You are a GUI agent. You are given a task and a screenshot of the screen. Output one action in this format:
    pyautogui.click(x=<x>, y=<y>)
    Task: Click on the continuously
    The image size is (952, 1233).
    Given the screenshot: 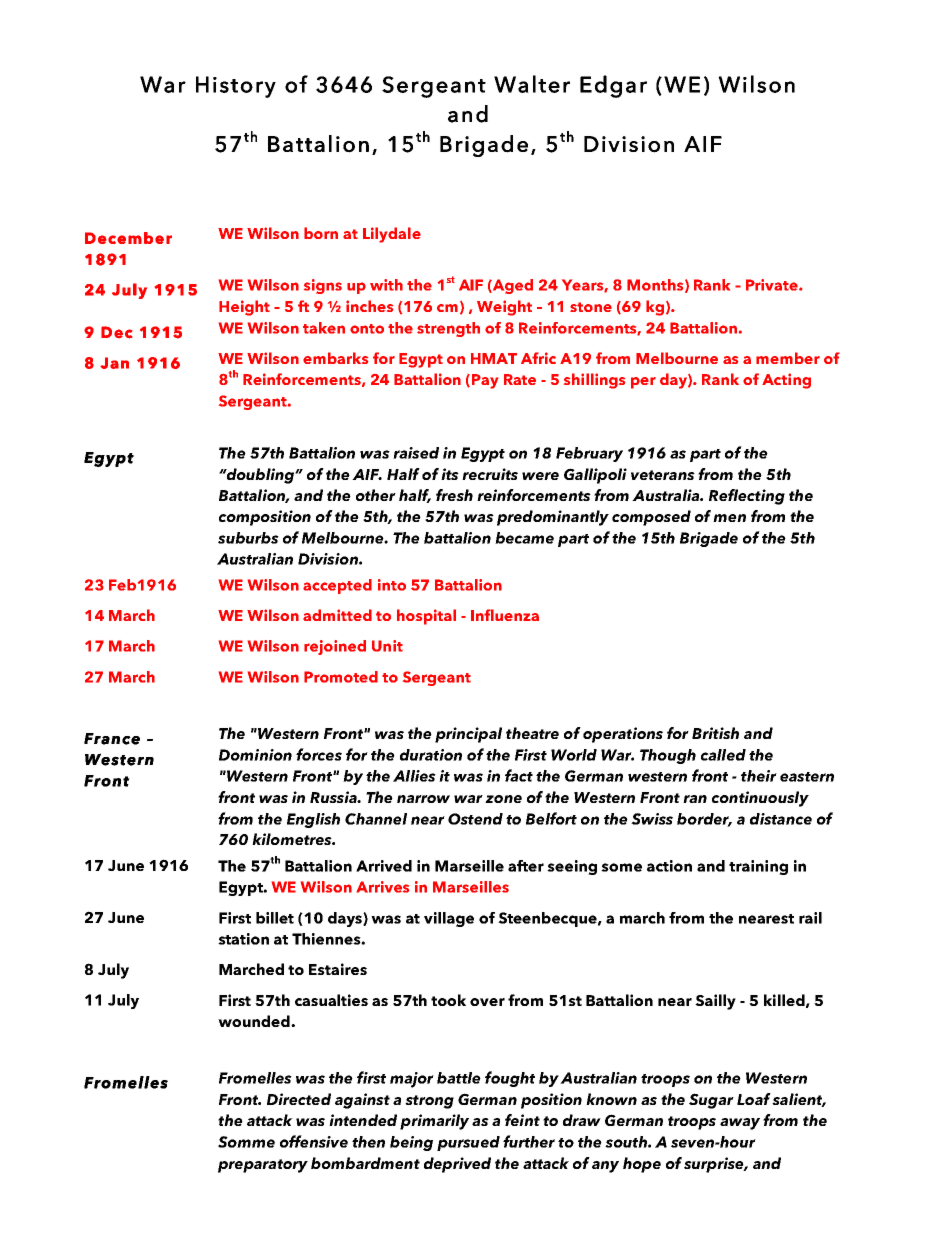 What is the action you would take?
    pyautogui.click(x=760, y=799)
